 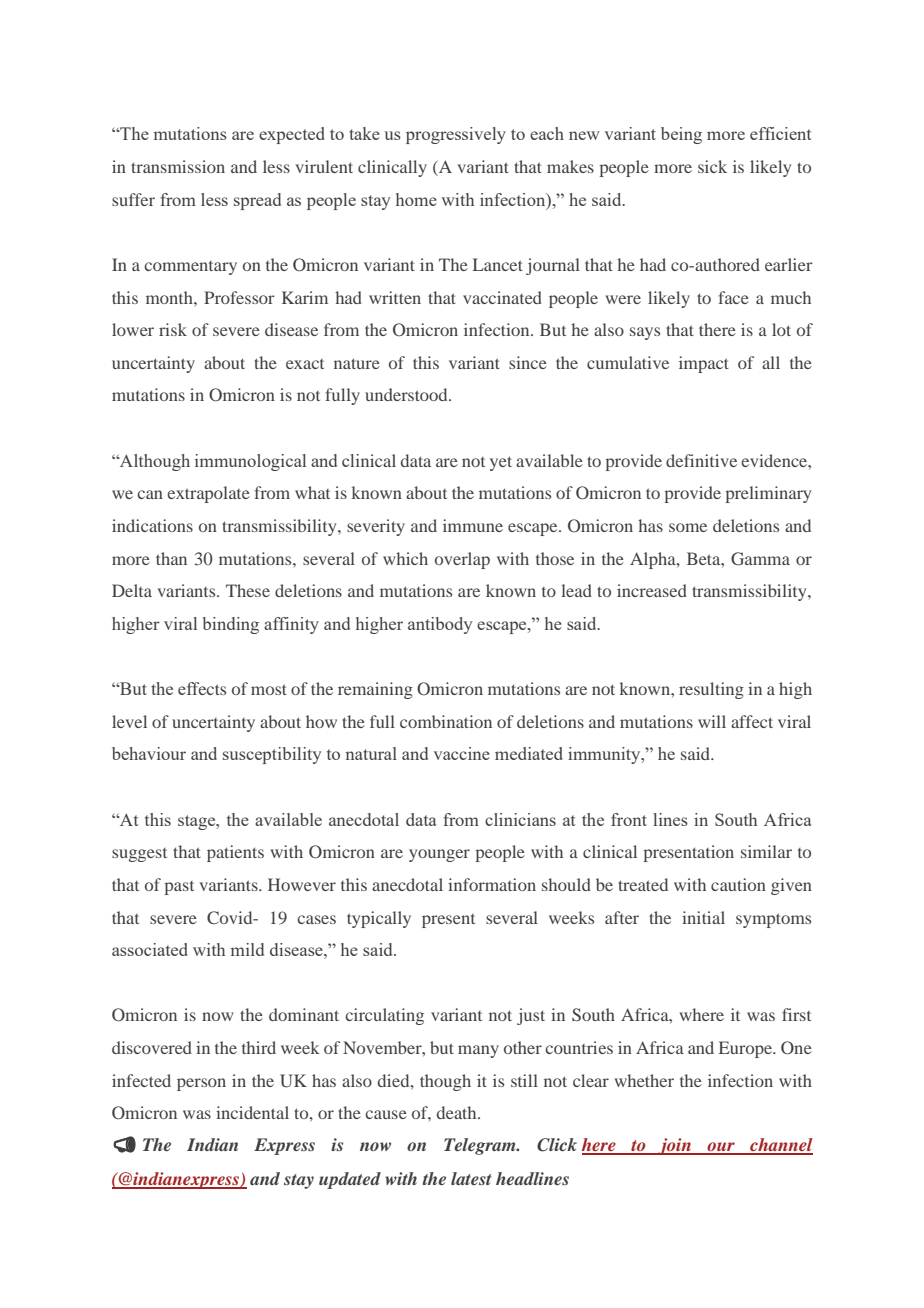 I want to click on progressively, so click(x=456, y=135).
